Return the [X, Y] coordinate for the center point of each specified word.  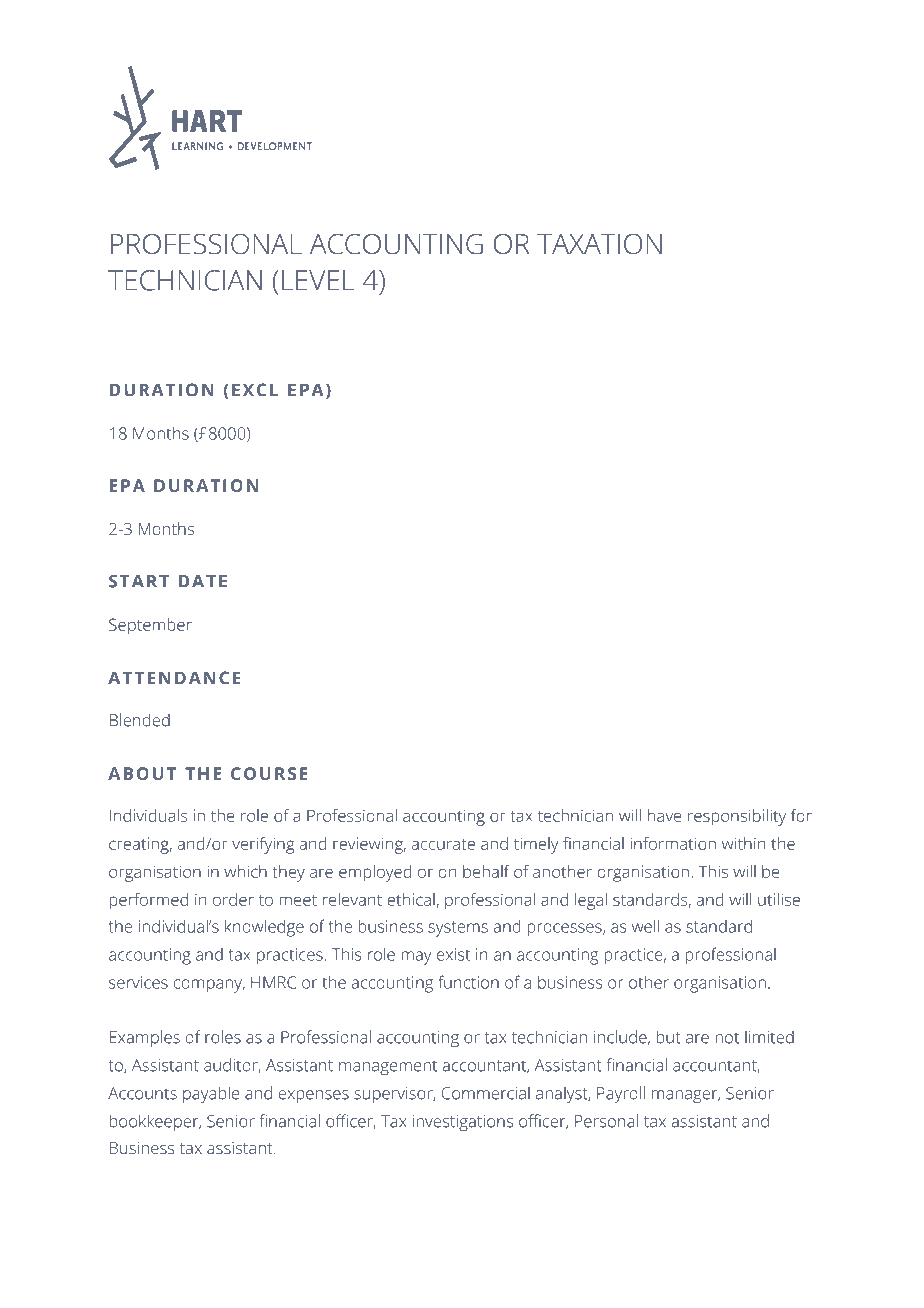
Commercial [486, 1093]
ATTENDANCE [174, 678]
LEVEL [318, 280]
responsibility [737, 817]
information [673, 843]
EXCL [255, 390]
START [139, 581]
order [233, 899]
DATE [203, 581]
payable [211, 1095]
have [665, 815]
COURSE [269, 773]
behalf [486, 871]
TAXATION [599, 244]
